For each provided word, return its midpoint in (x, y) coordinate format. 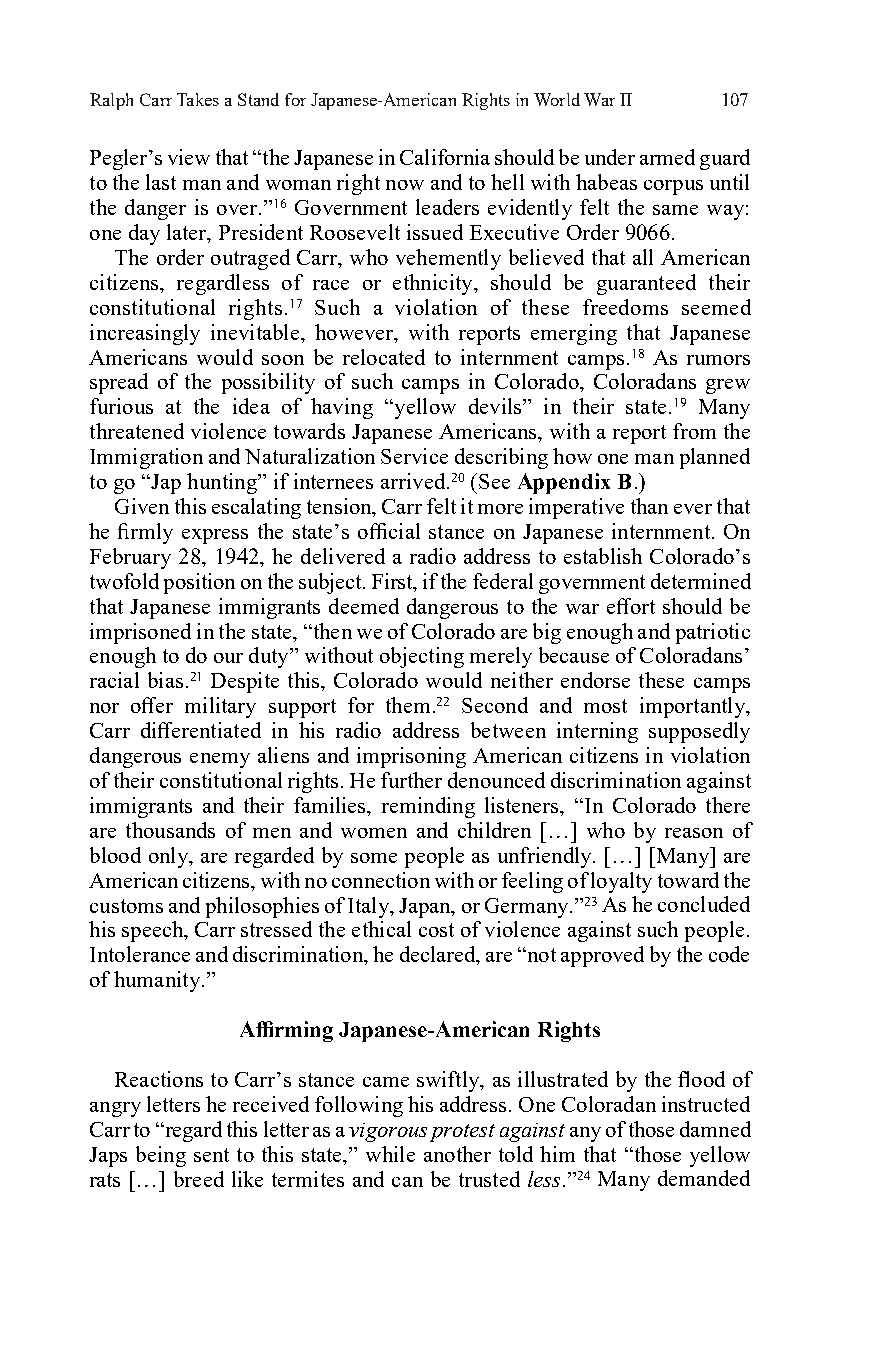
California (445, 157)
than (649, 506)
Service (414, 456)
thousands (170, 830)
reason (694, 833)
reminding (428, 807)
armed (667, 157)
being (161, 1156)
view (189, 157)
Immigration (146, 458)
